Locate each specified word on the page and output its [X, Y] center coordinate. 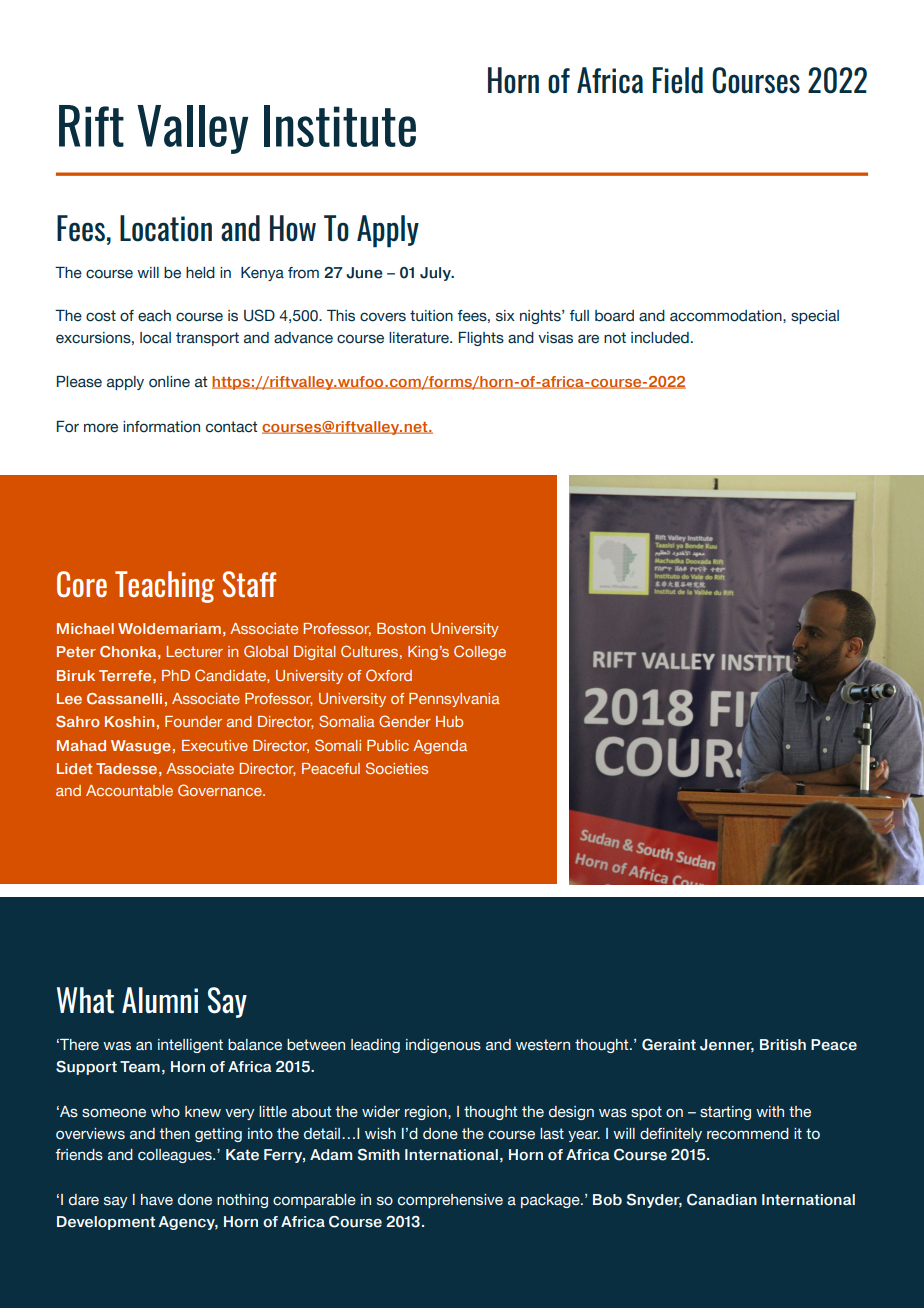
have [157, 1200]
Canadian [722, 1200]
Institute [340, 126]
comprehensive [450, 1201]
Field [678, 80]
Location [166, 228]
